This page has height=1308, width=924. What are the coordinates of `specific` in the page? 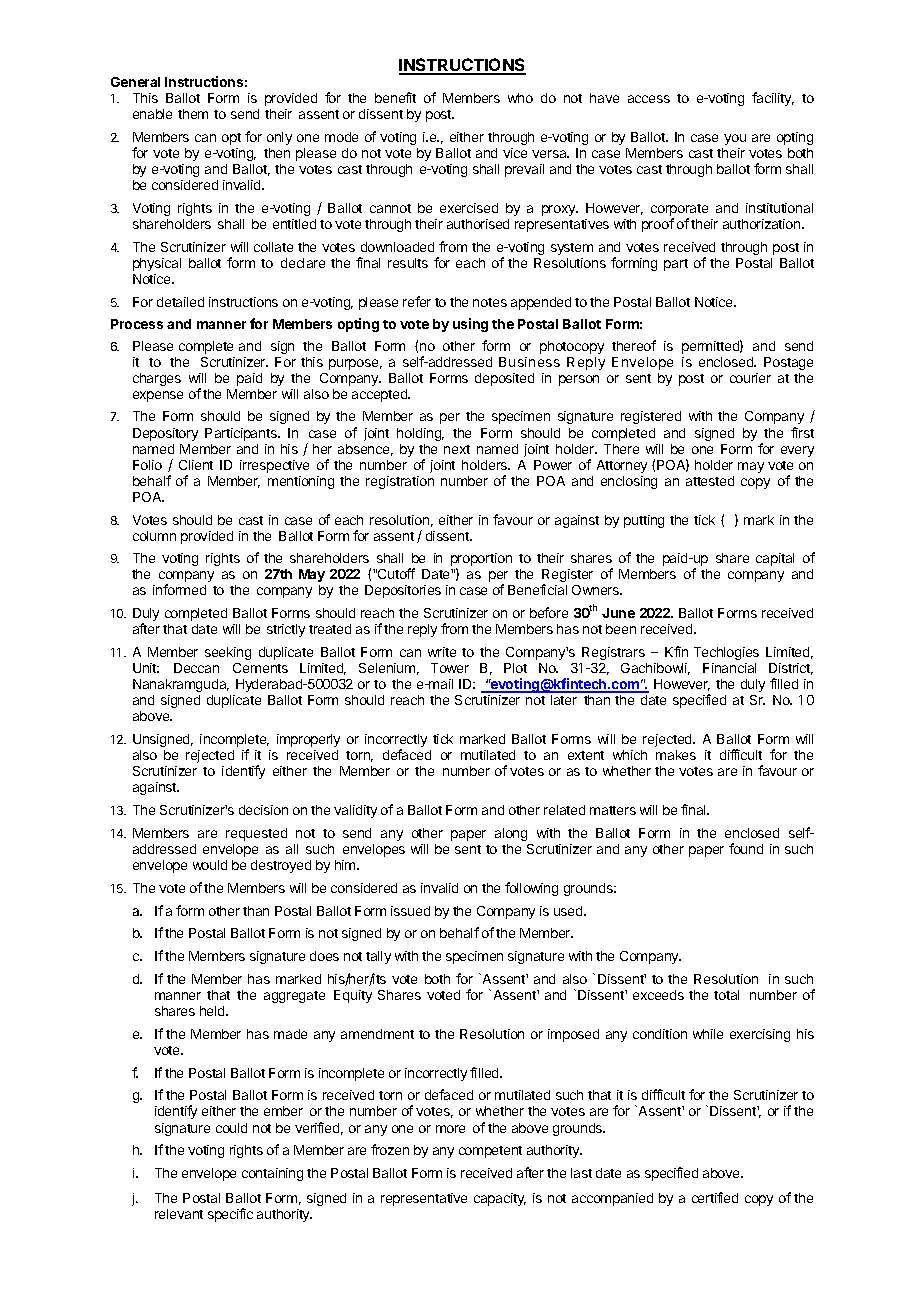 It's located at (230, 1215).
